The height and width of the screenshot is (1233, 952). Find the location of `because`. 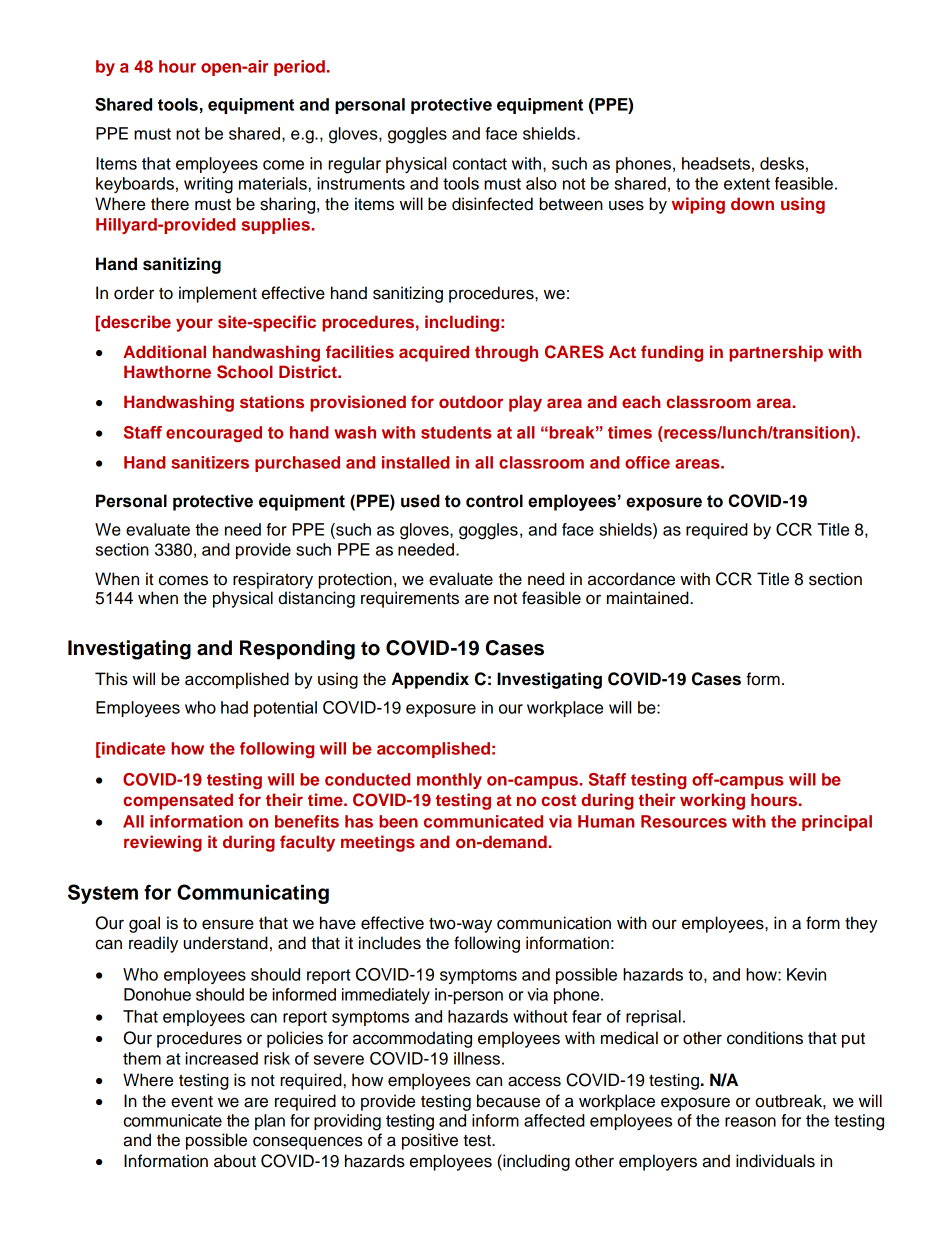

because is located at coordinates (508, 1101).
